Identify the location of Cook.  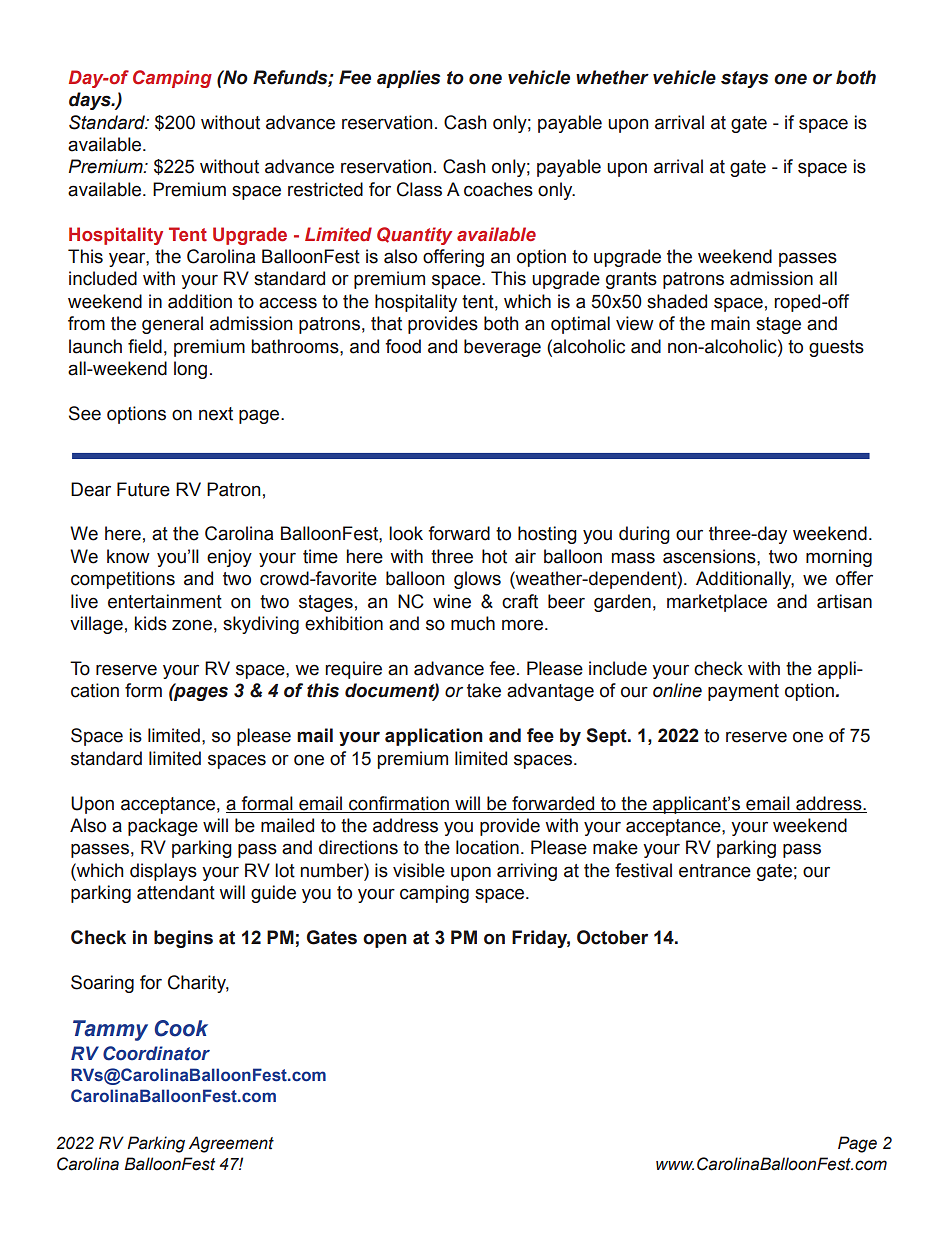
(181, 1028).
